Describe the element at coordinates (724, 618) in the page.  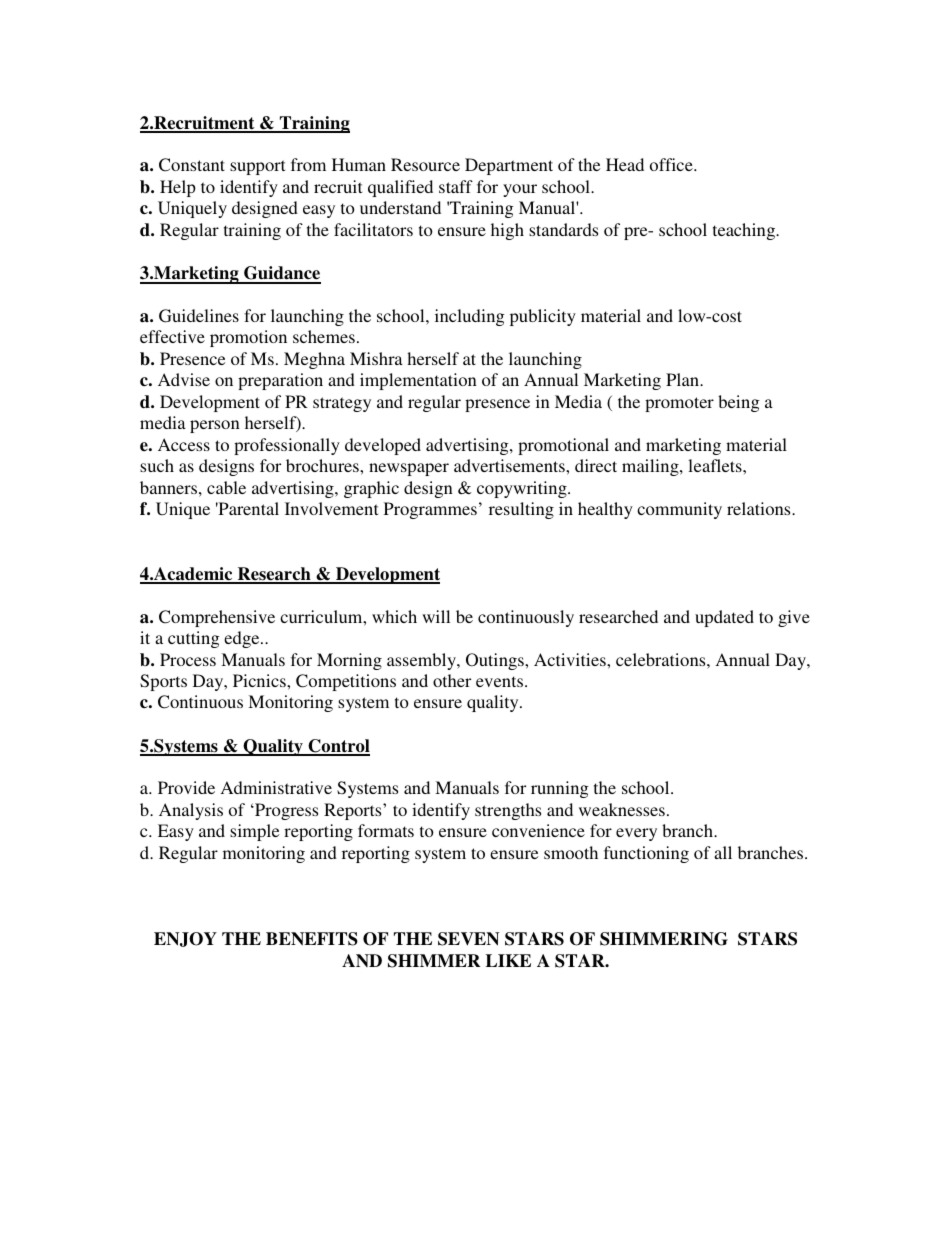
I see `updated` at that location.
